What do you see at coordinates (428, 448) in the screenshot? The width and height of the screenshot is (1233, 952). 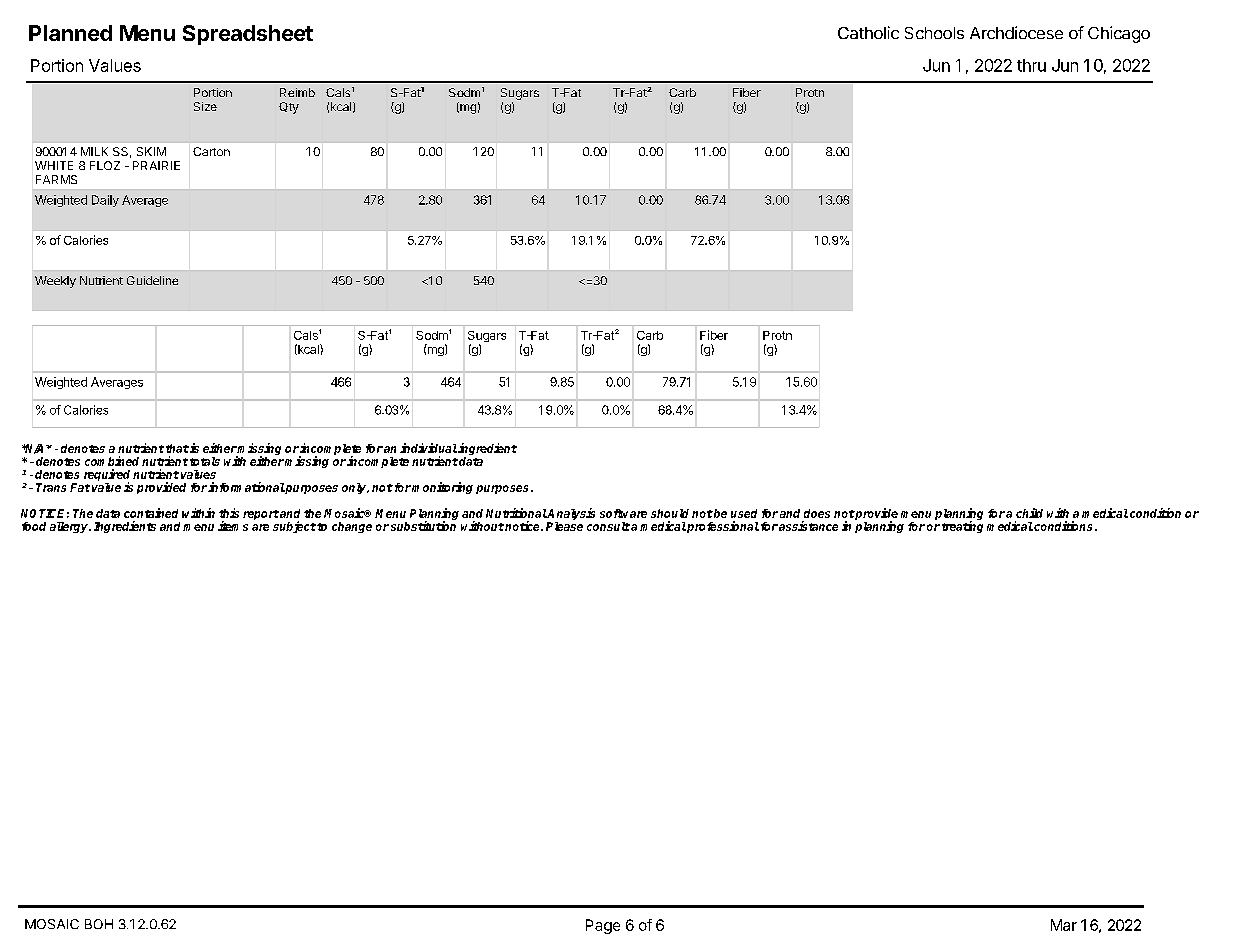 I see `individual` at bounding box center [428, 448].
